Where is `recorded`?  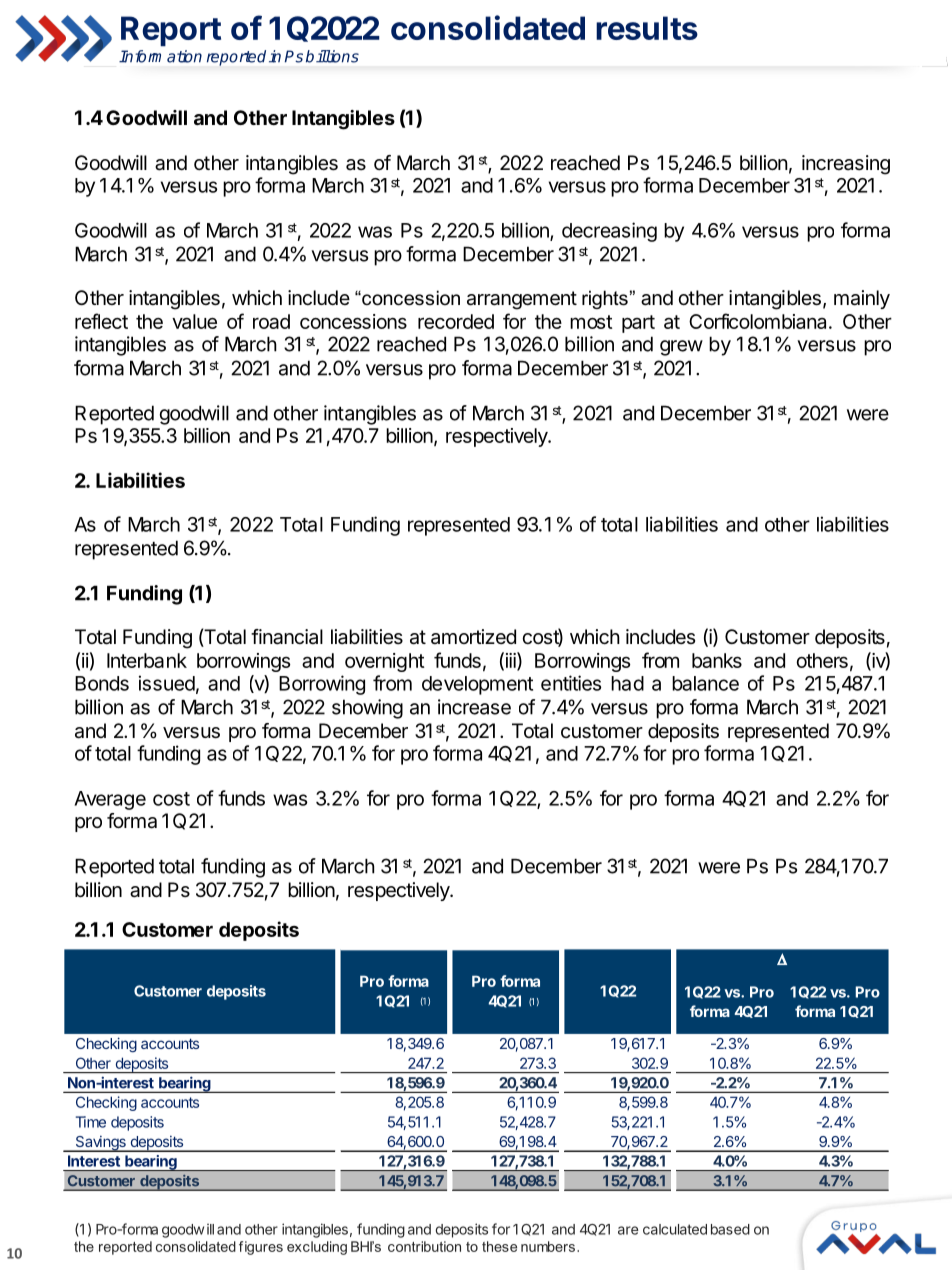 recorded is located at coordinates (456, 321).
